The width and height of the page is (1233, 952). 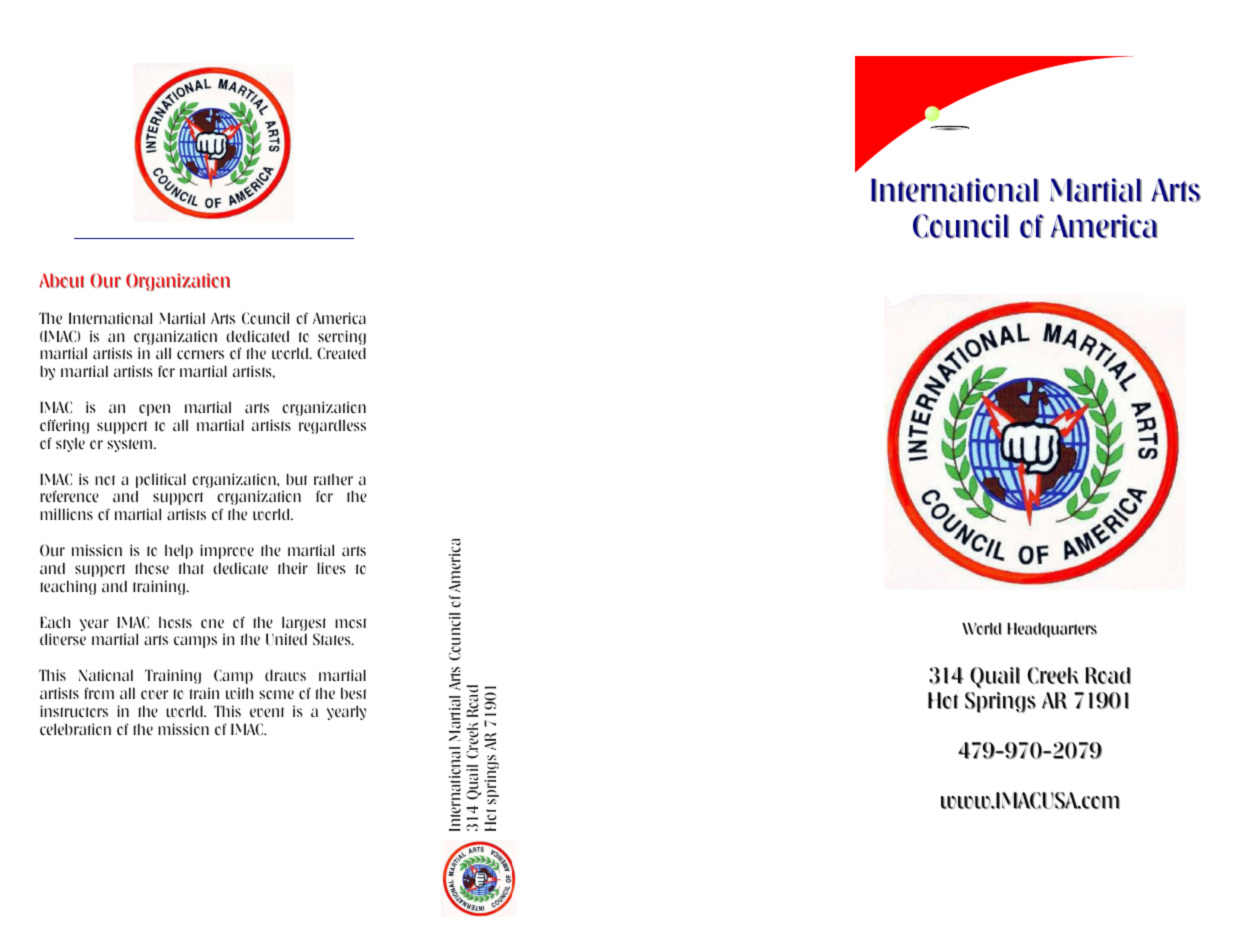 What do you see at coordinates (333, 639) in the page?
I see `States` at bounding box center [333, 639].
